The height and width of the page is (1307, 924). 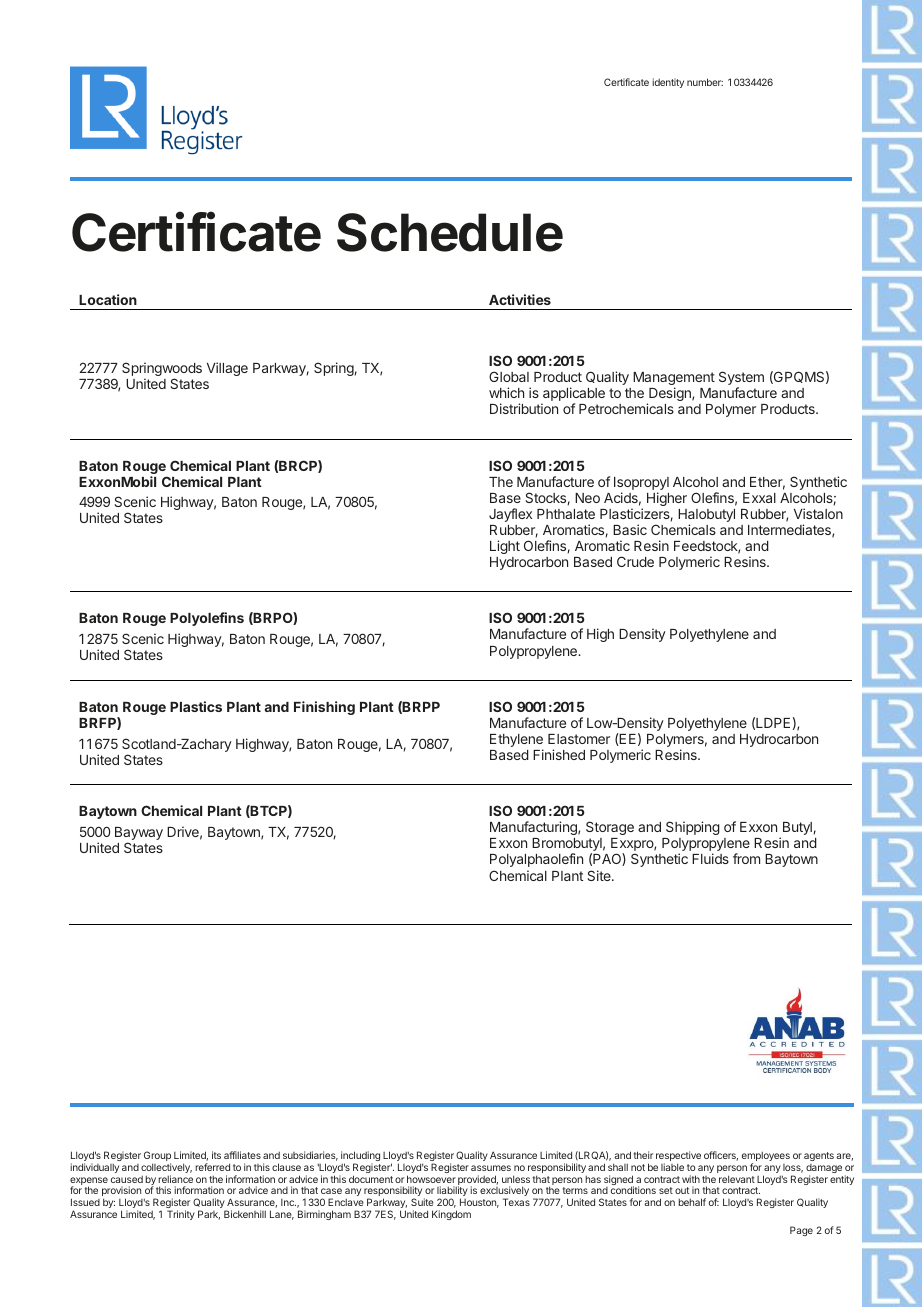 What do you see at coordinates (741, 379) in the page?
I see `System` at bounding box center [741, 379].
